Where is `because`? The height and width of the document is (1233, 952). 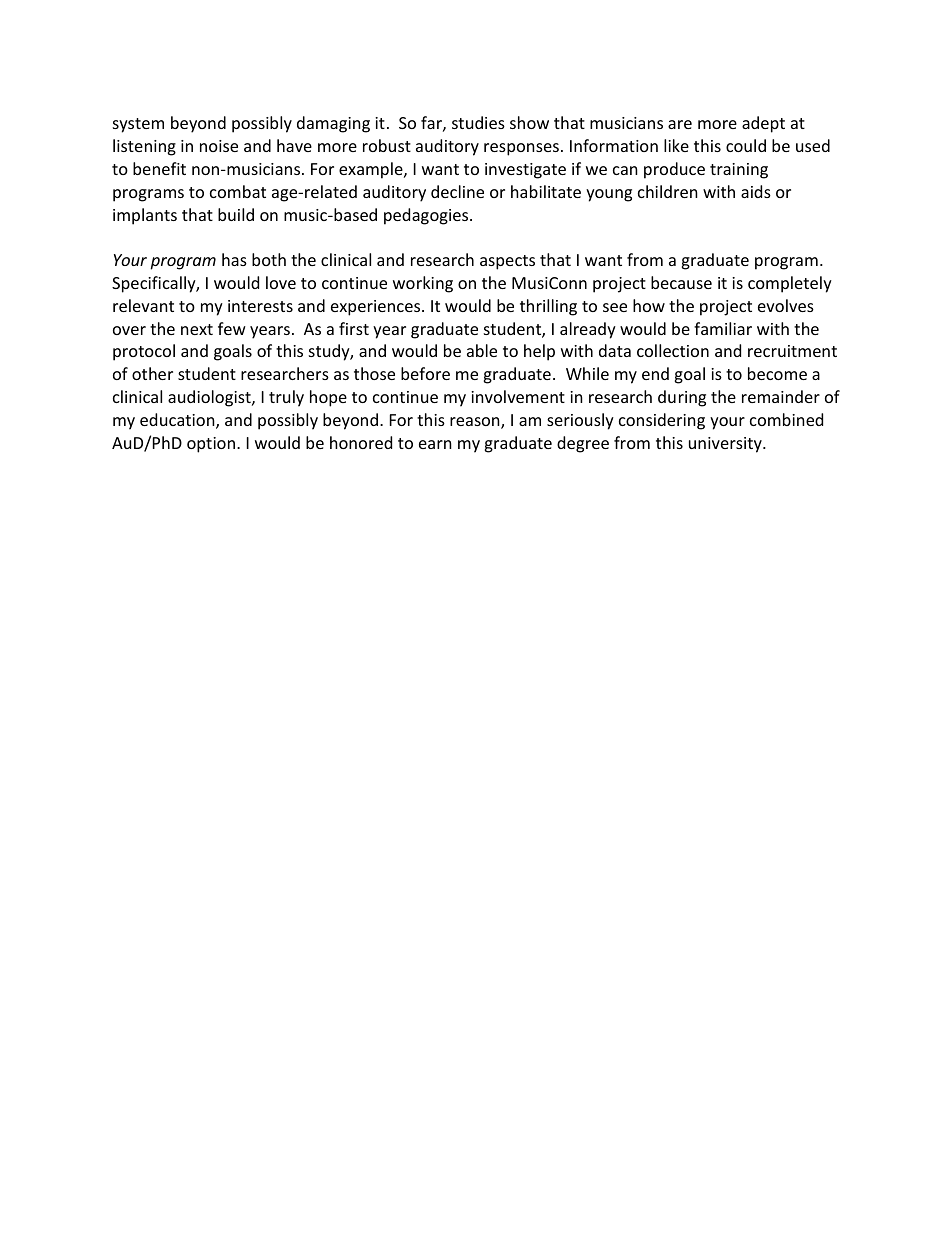
because is located at coordinates (681, 282).
